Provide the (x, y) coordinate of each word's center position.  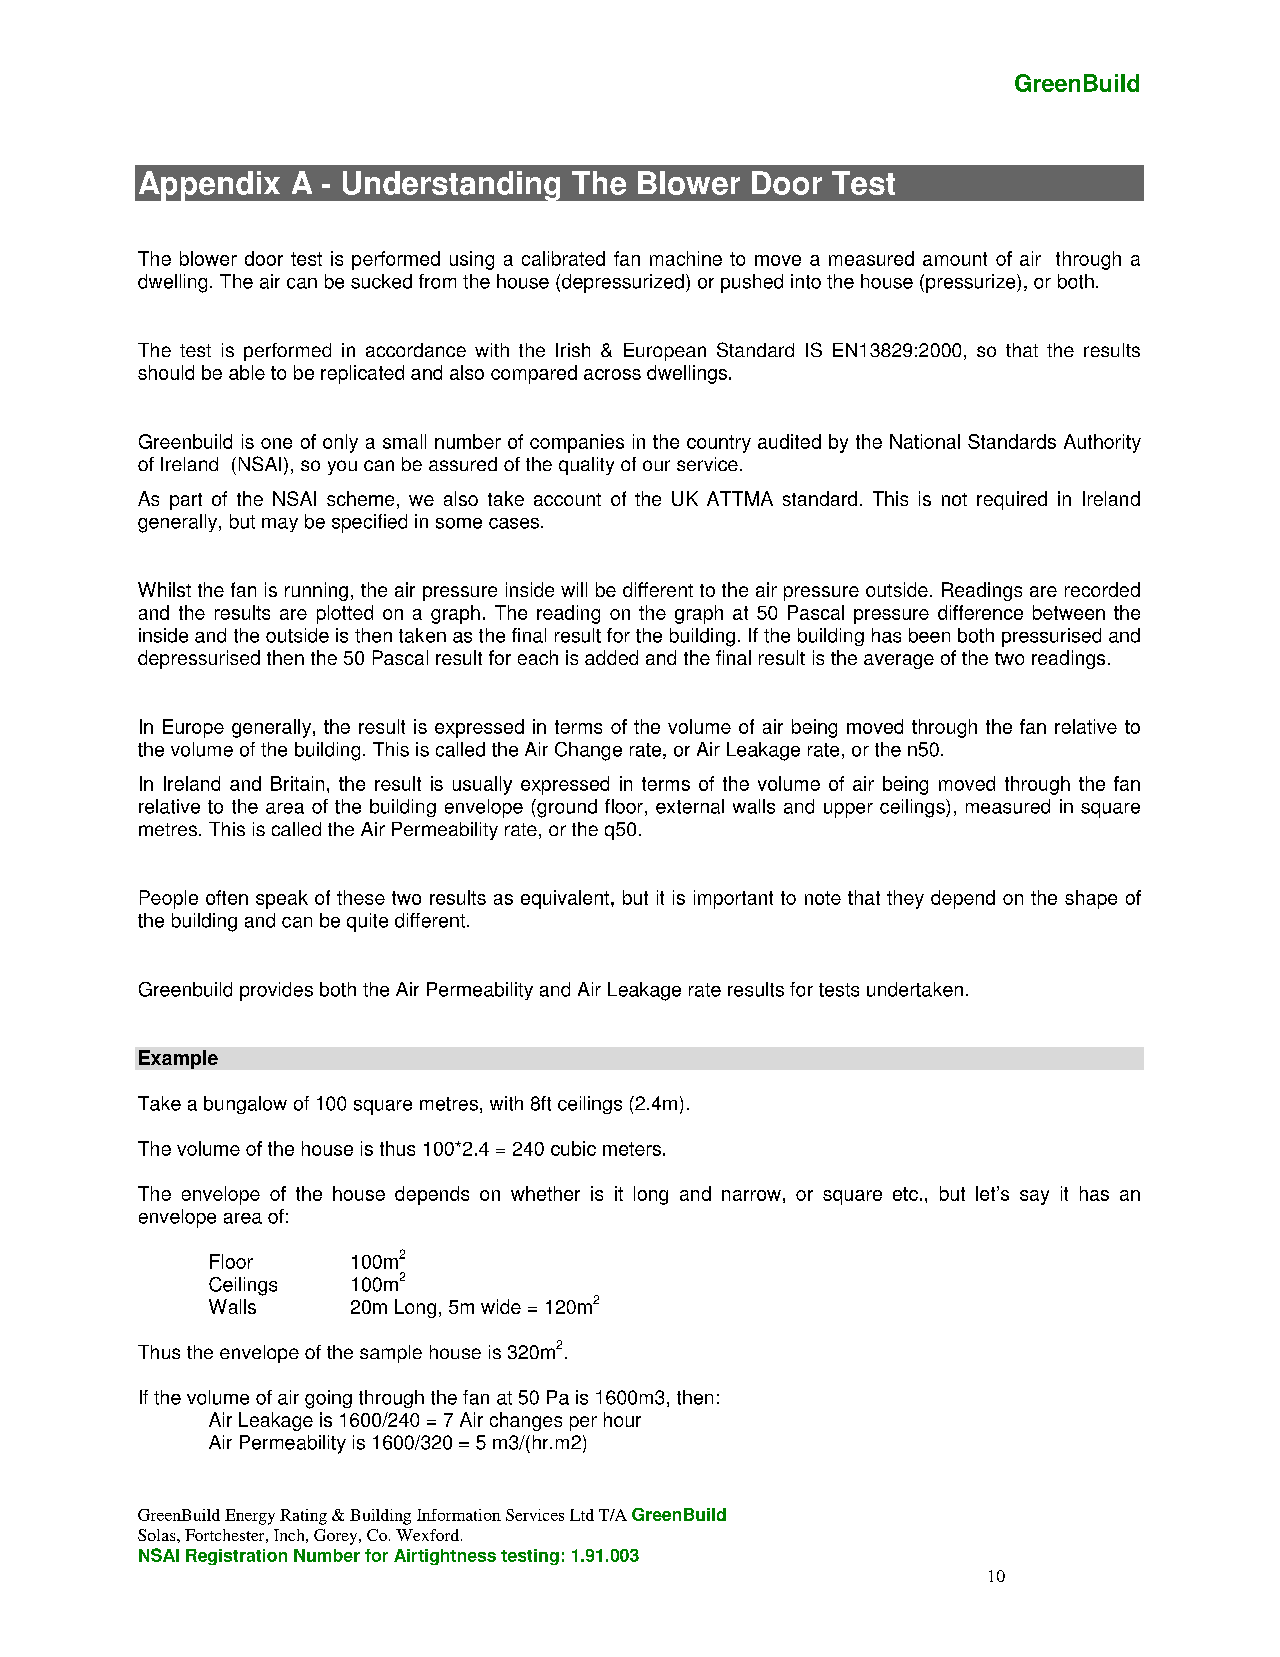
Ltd (582, 1515)
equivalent (566, 899)
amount (955, 259)
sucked (381, 281)
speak (282, 899)
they (905, 899)
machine (686, 258)
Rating (303, 1517)
